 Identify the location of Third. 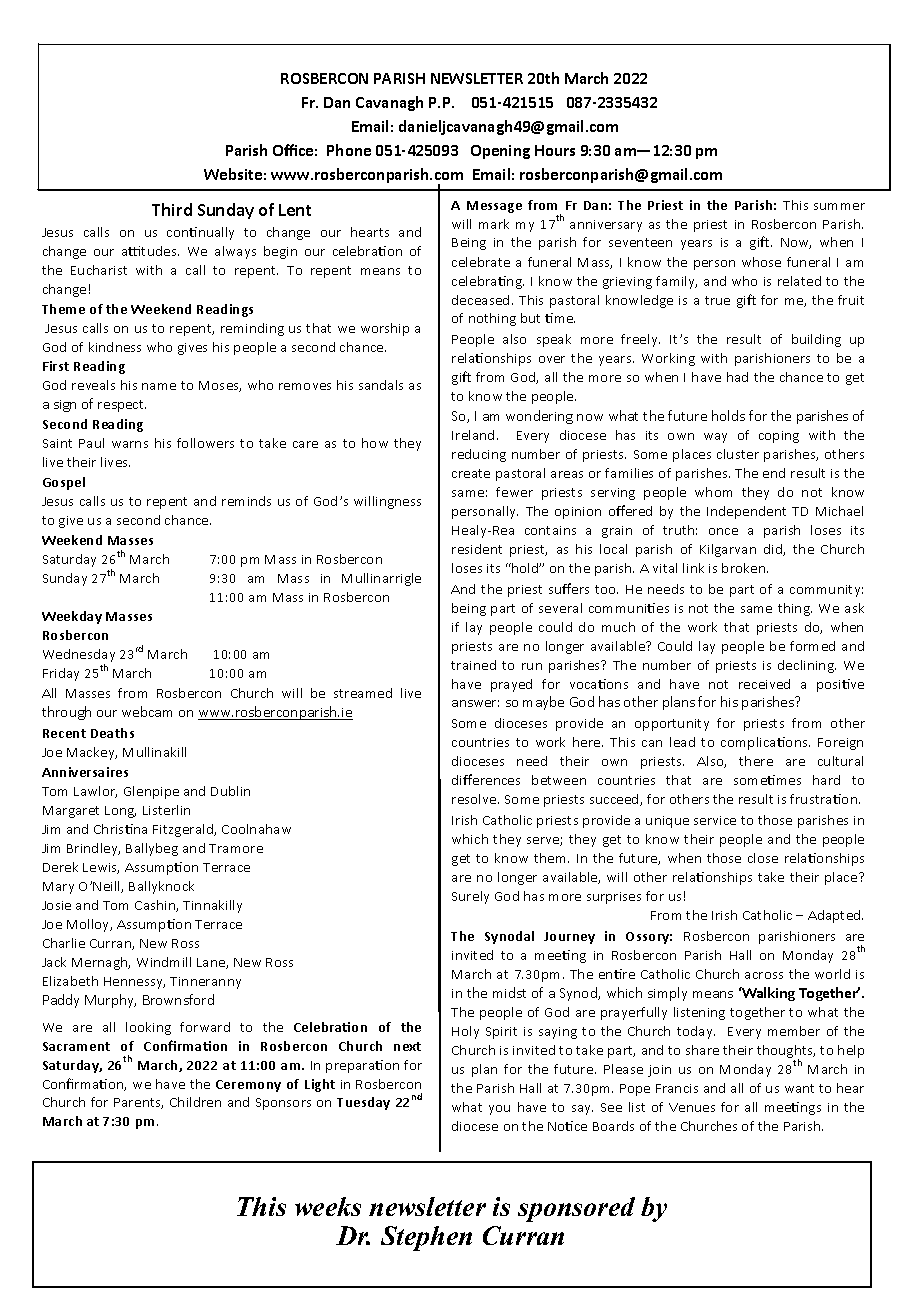
(172, 209).
